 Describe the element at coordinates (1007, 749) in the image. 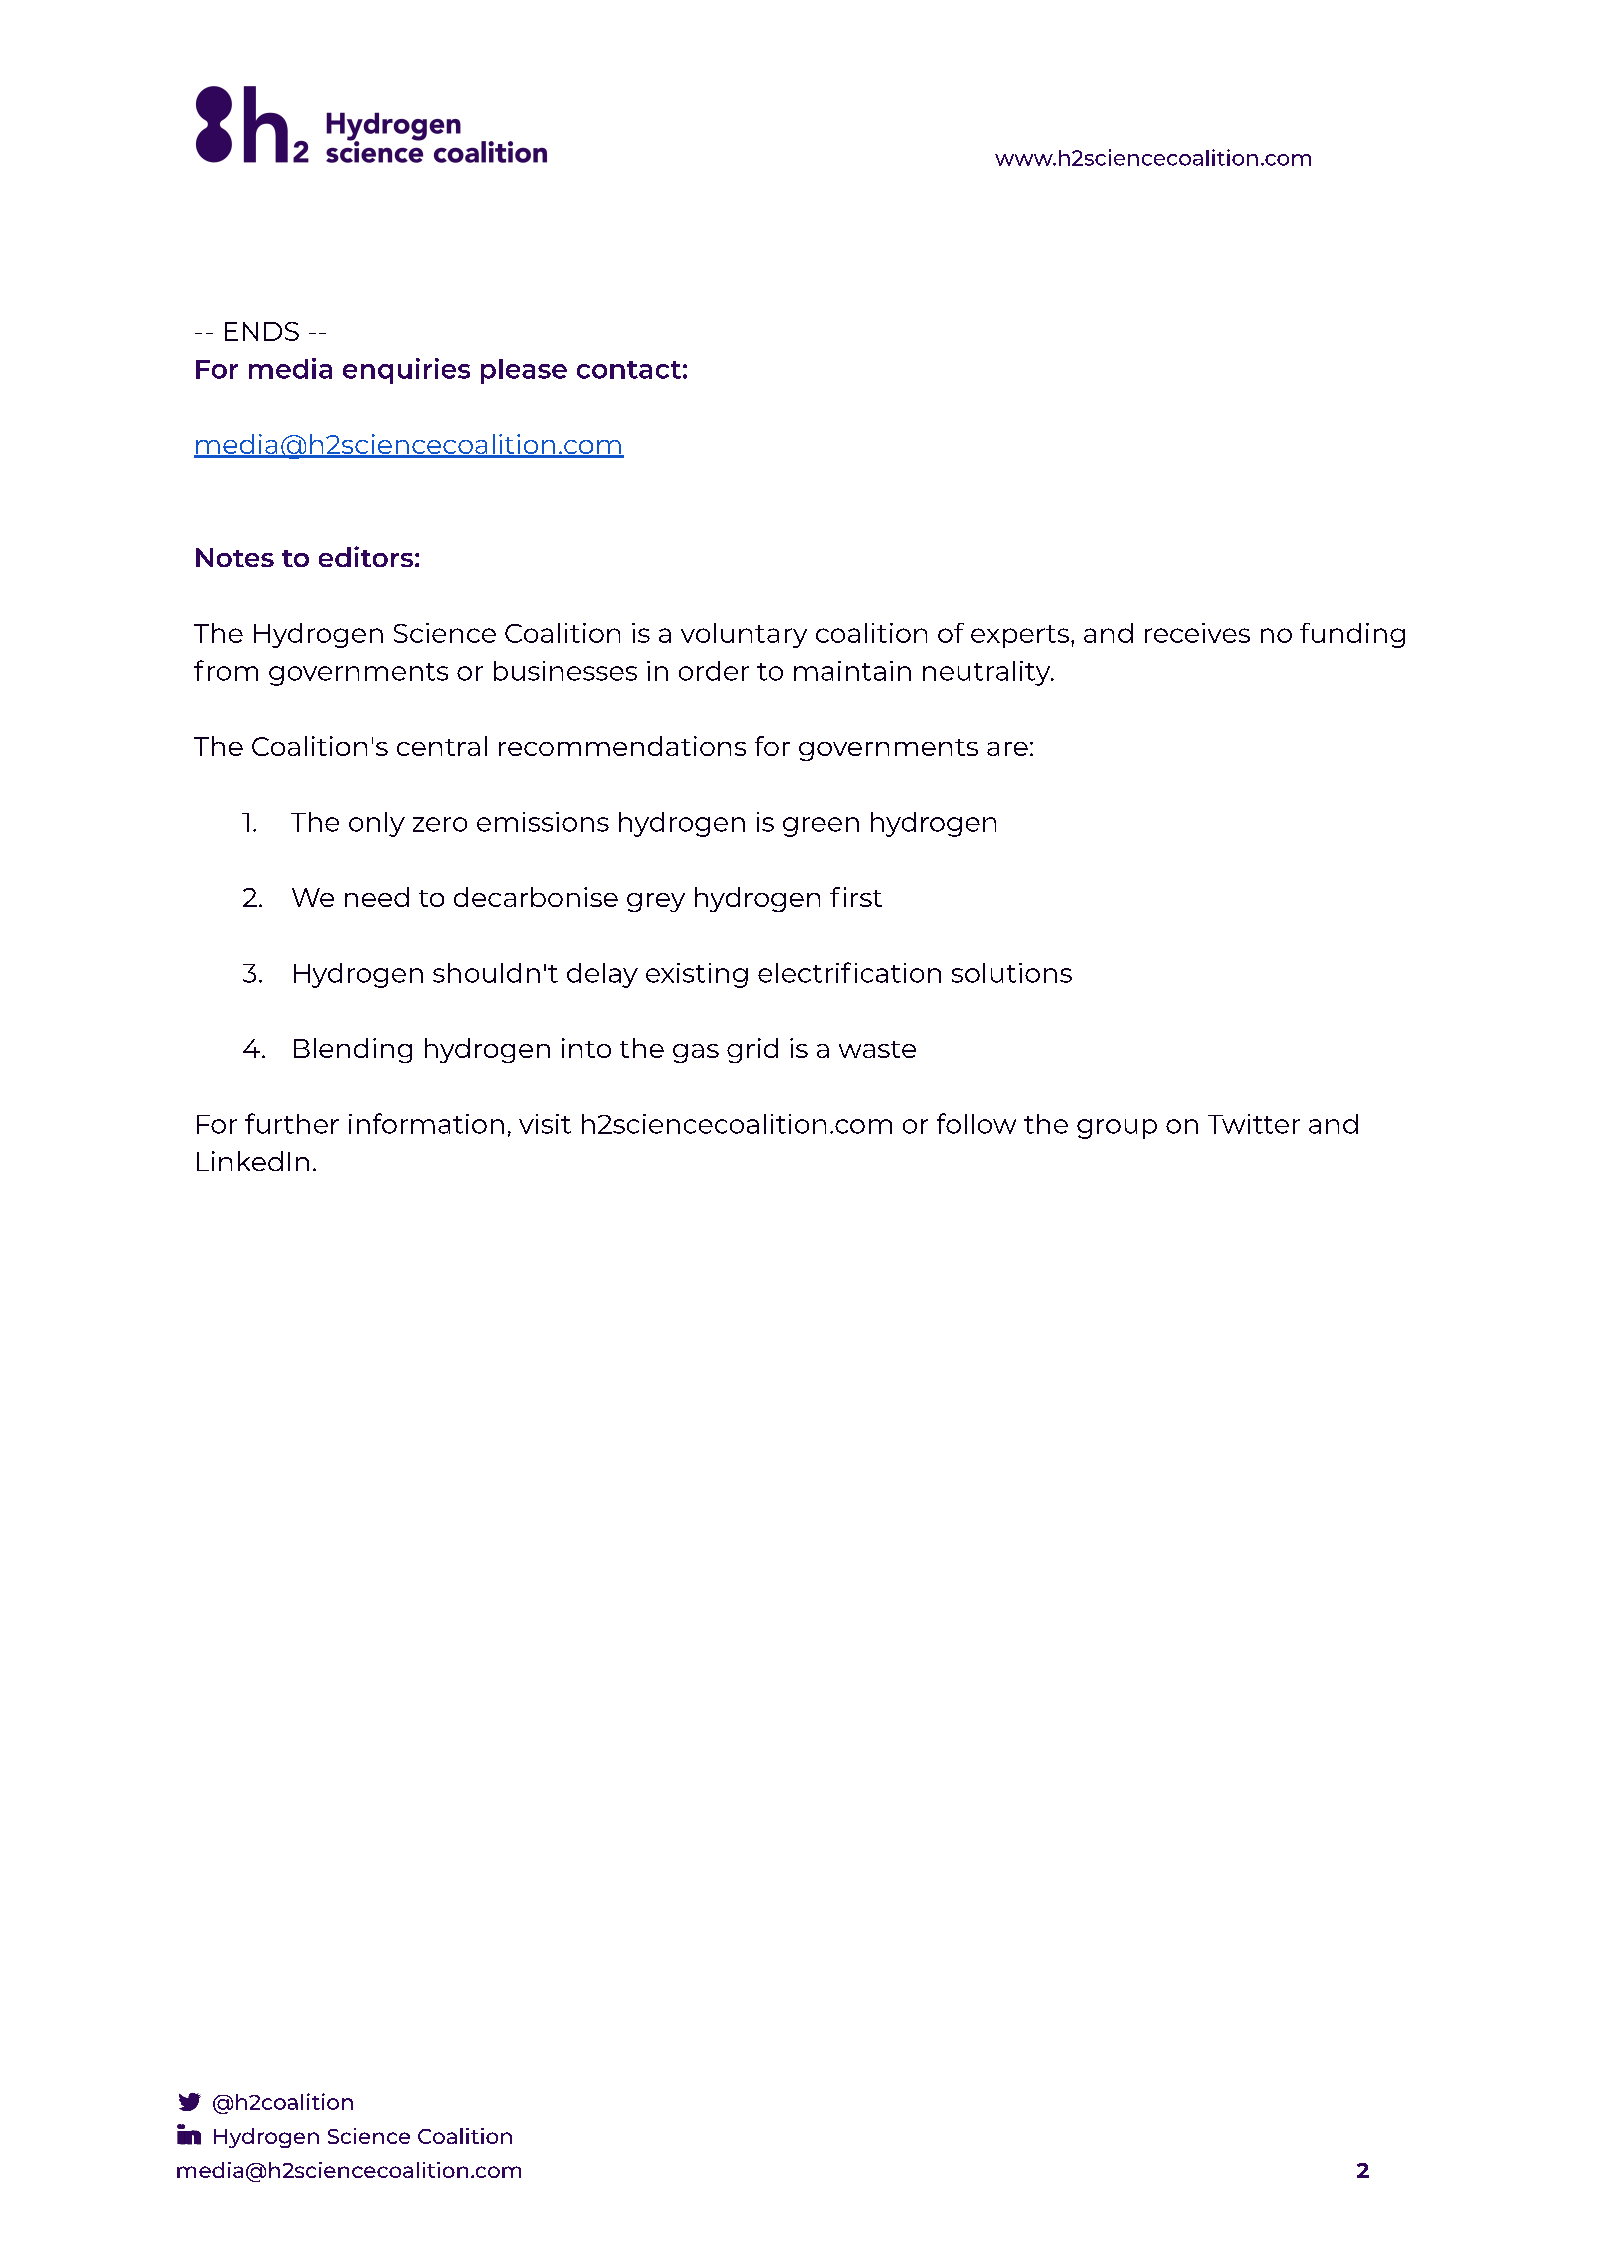

I see `are` at that location.
